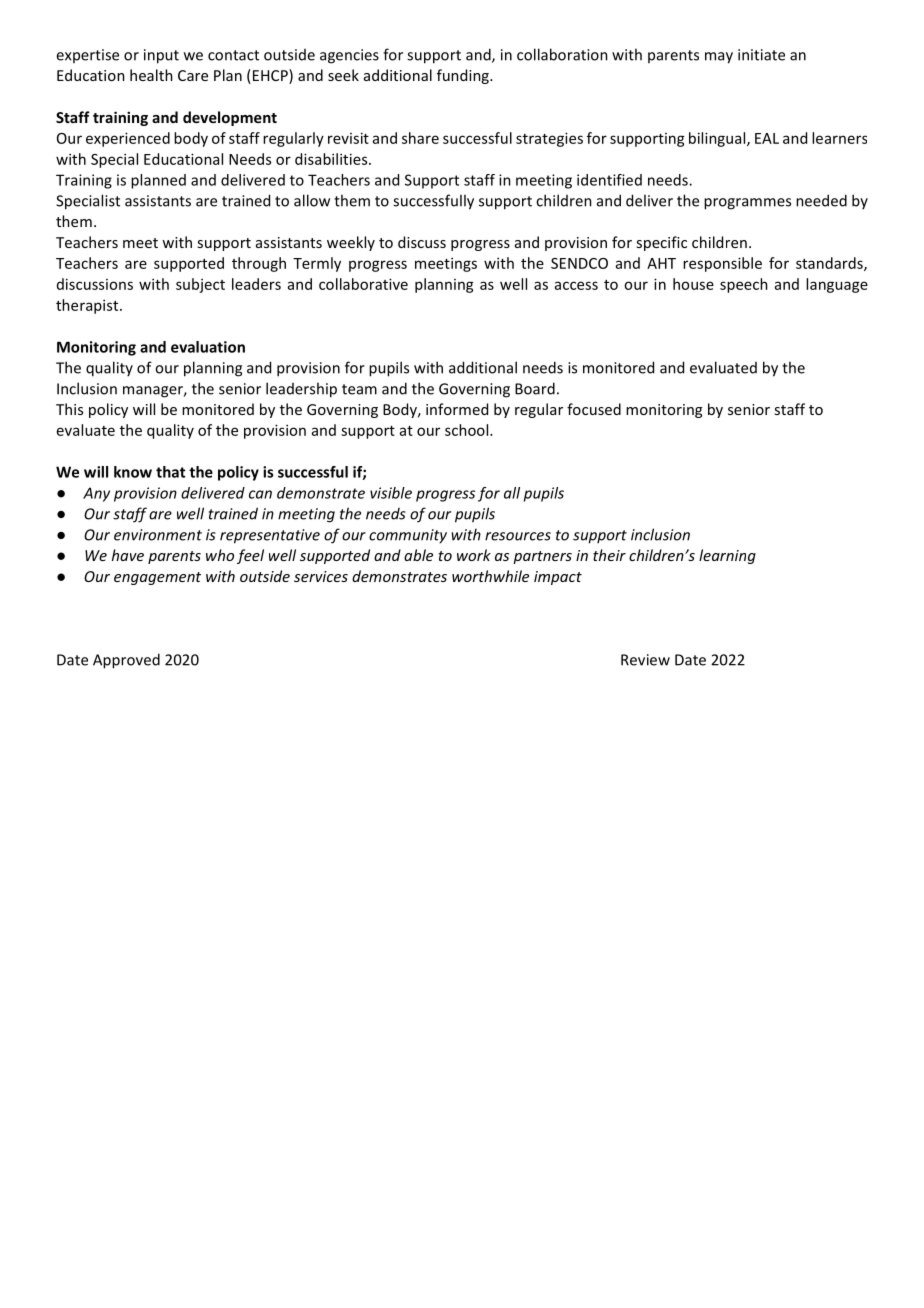  I want to click on collaborative, so click(363, 284).
